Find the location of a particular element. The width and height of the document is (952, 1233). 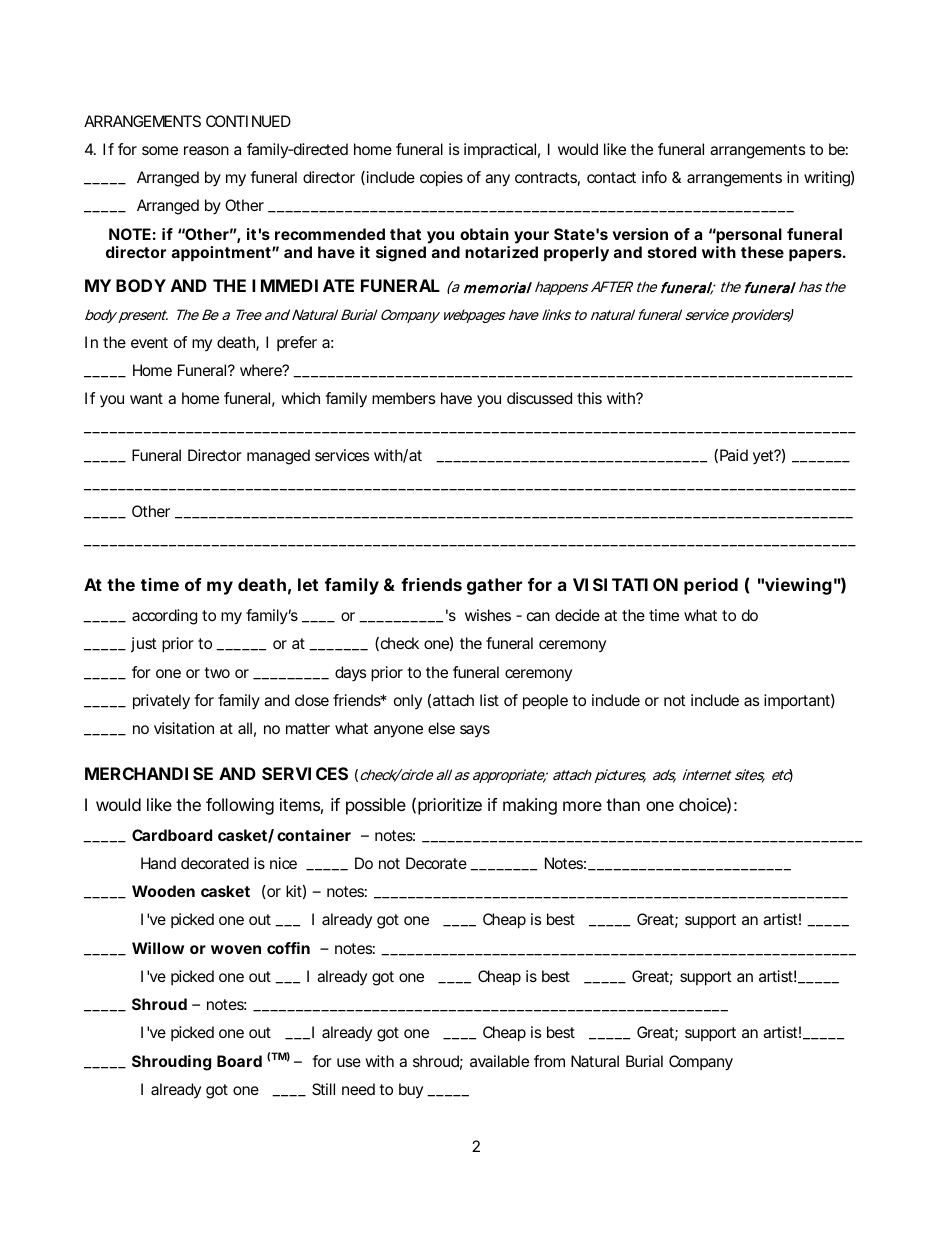

says is located at coordinates (475, 731).
